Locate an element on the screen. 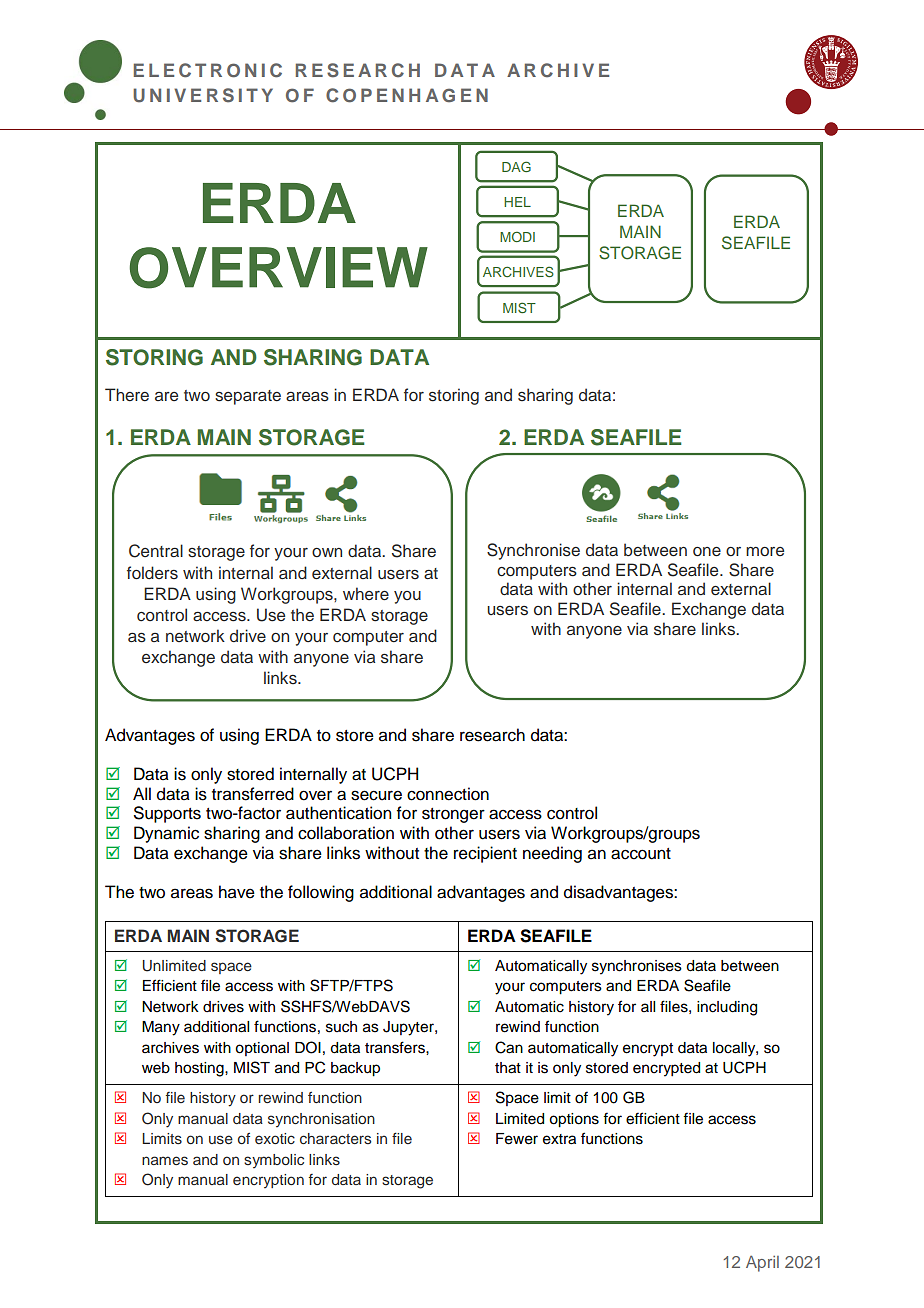 This screenshot has height=1308, width=924. separate is located at coordinates (248, 397).
